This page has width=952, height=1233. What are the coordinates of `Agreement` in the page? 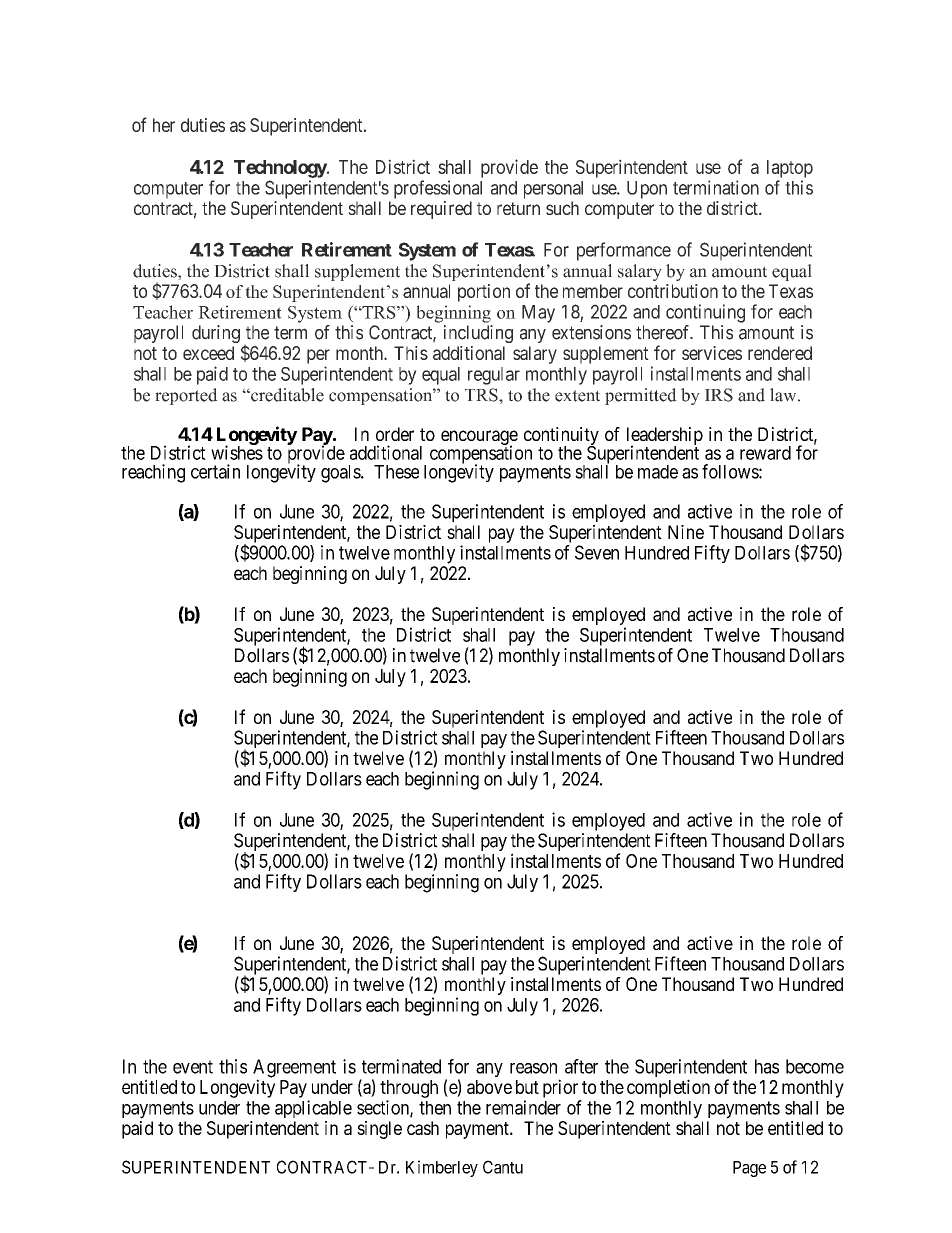 It's located at (294, 1069).
